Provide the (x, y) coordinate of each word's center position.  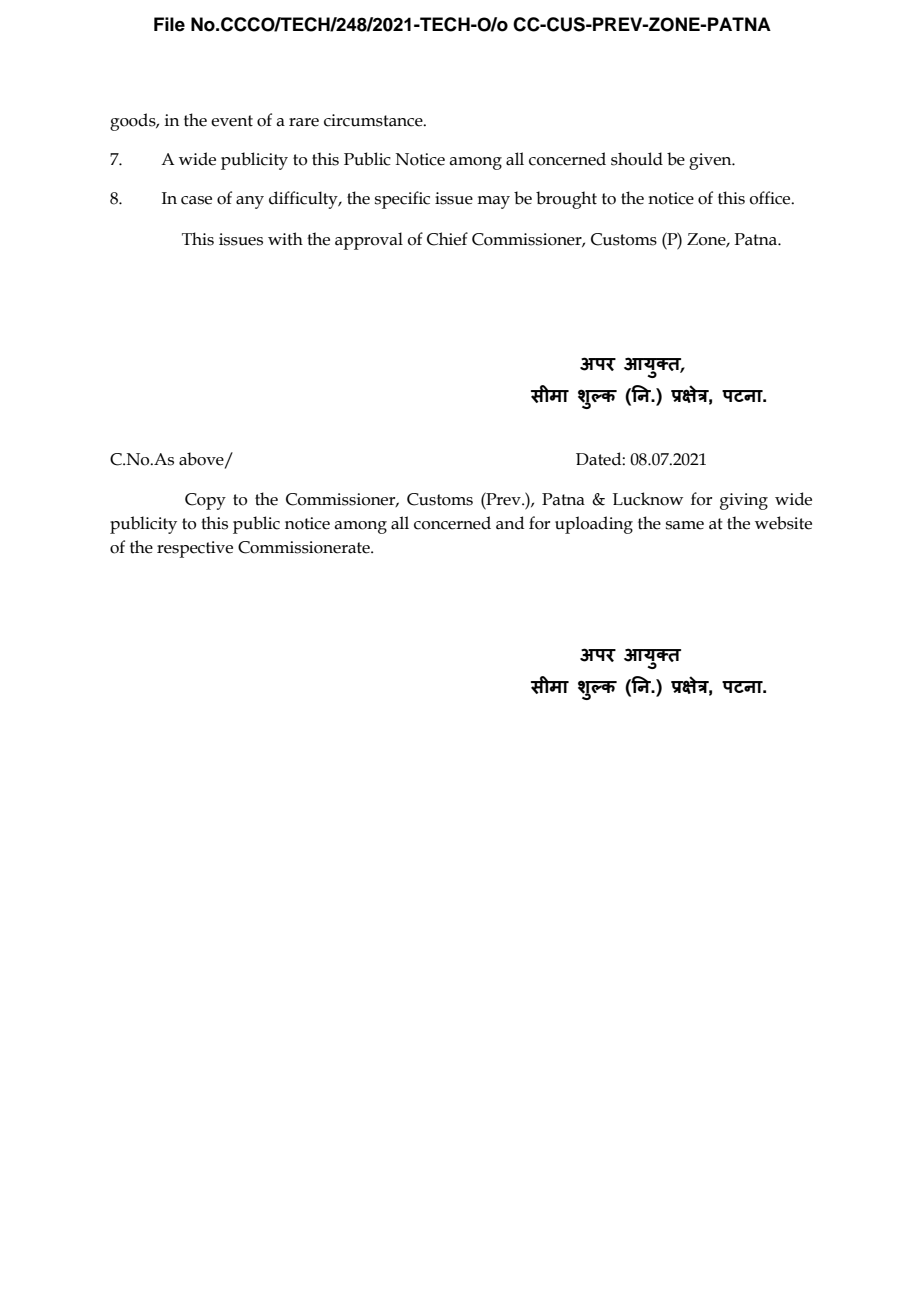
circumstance (374, 120)
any (250, 202)
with (285, 239)
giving (744, 501)
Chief (447, 239)
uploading (594, 525)
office (771, 198)
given (711, 161)
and (510, 523)
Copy (205, 501)
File (169, 24)
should (637, 159)
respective (195, 549)
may (493, 202)
